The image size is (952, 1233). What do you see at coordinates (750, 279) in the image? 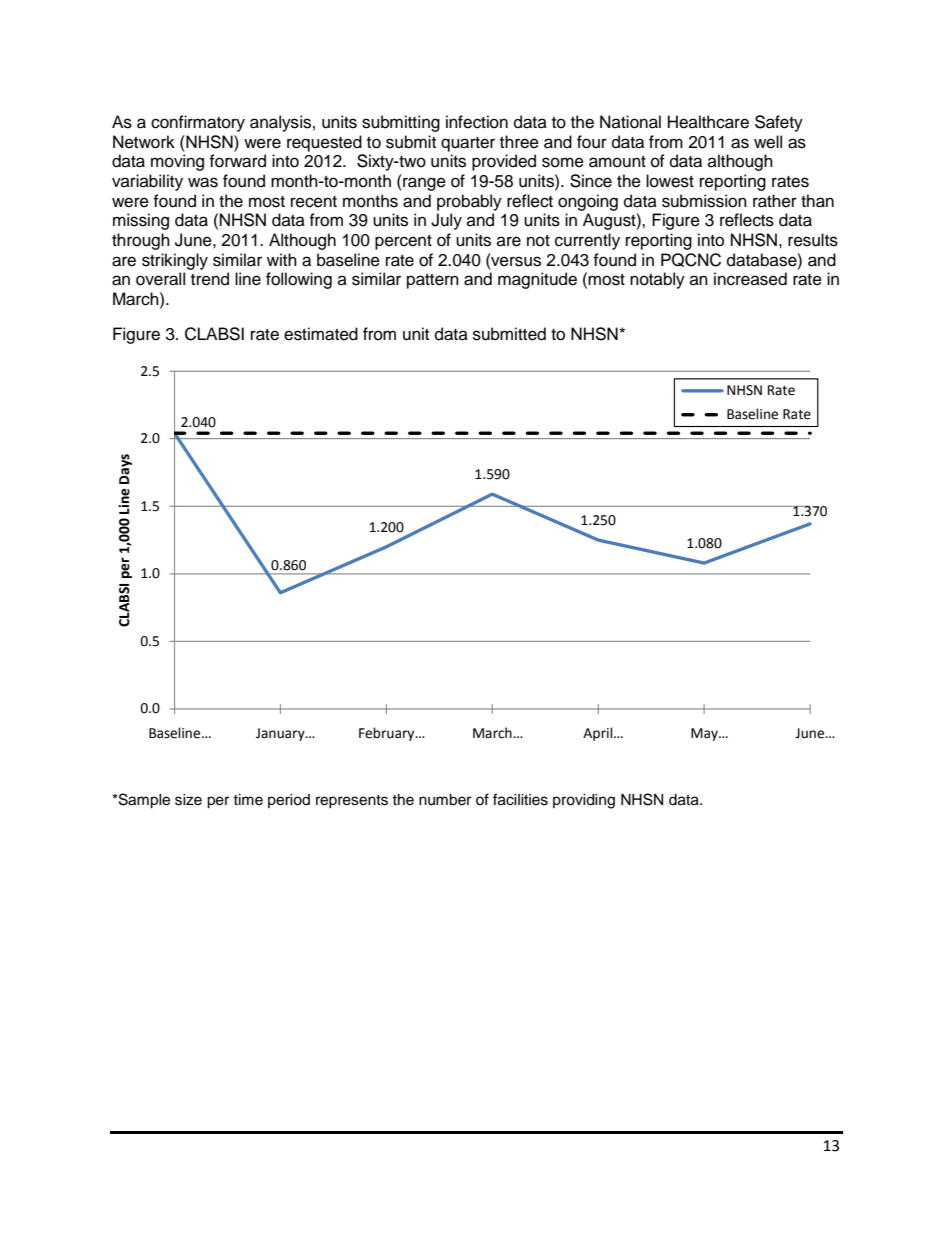
I see `increased` at bounding box center [750, 279].
